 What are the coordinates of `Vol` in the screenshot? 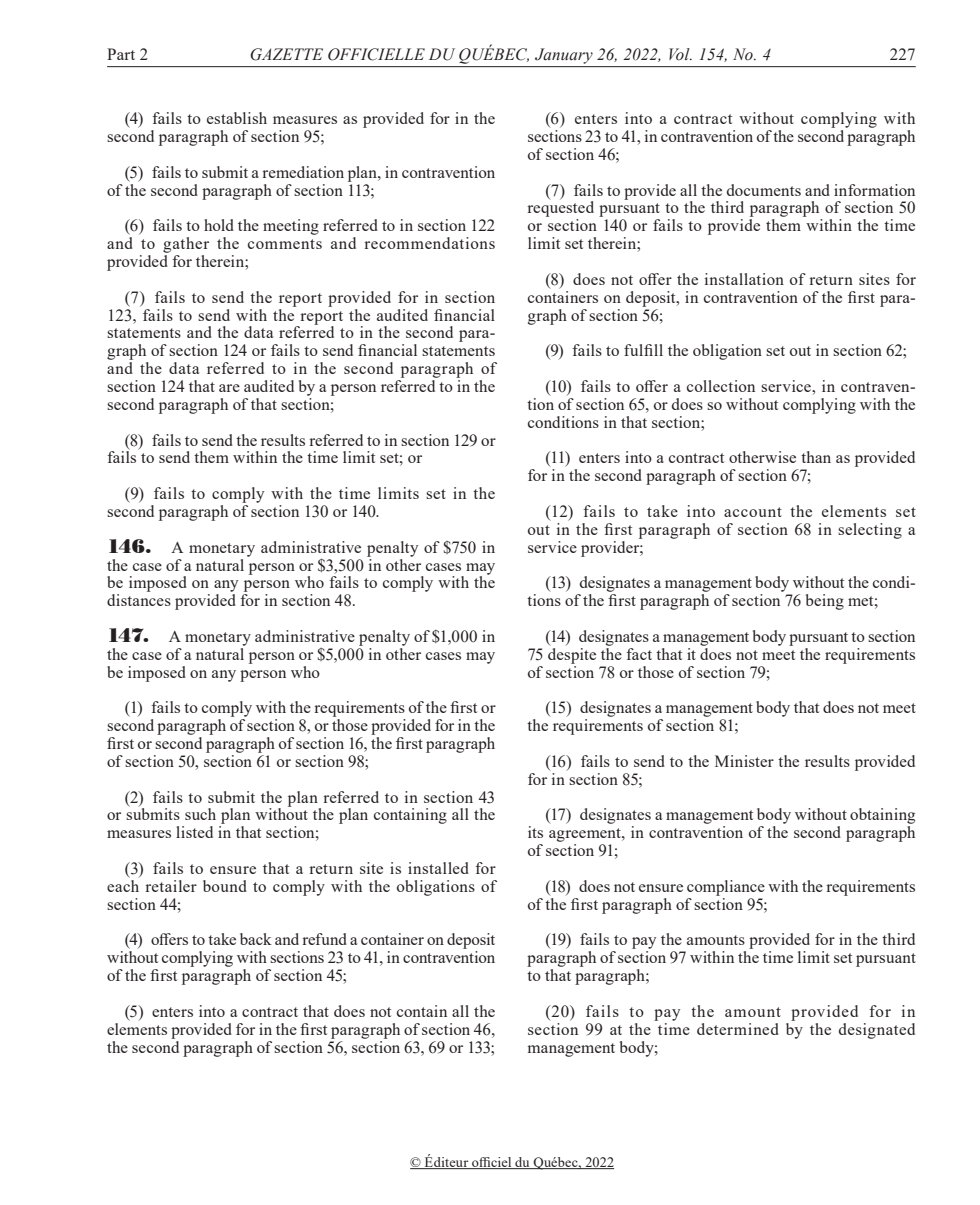 It's located at (680, 54).
